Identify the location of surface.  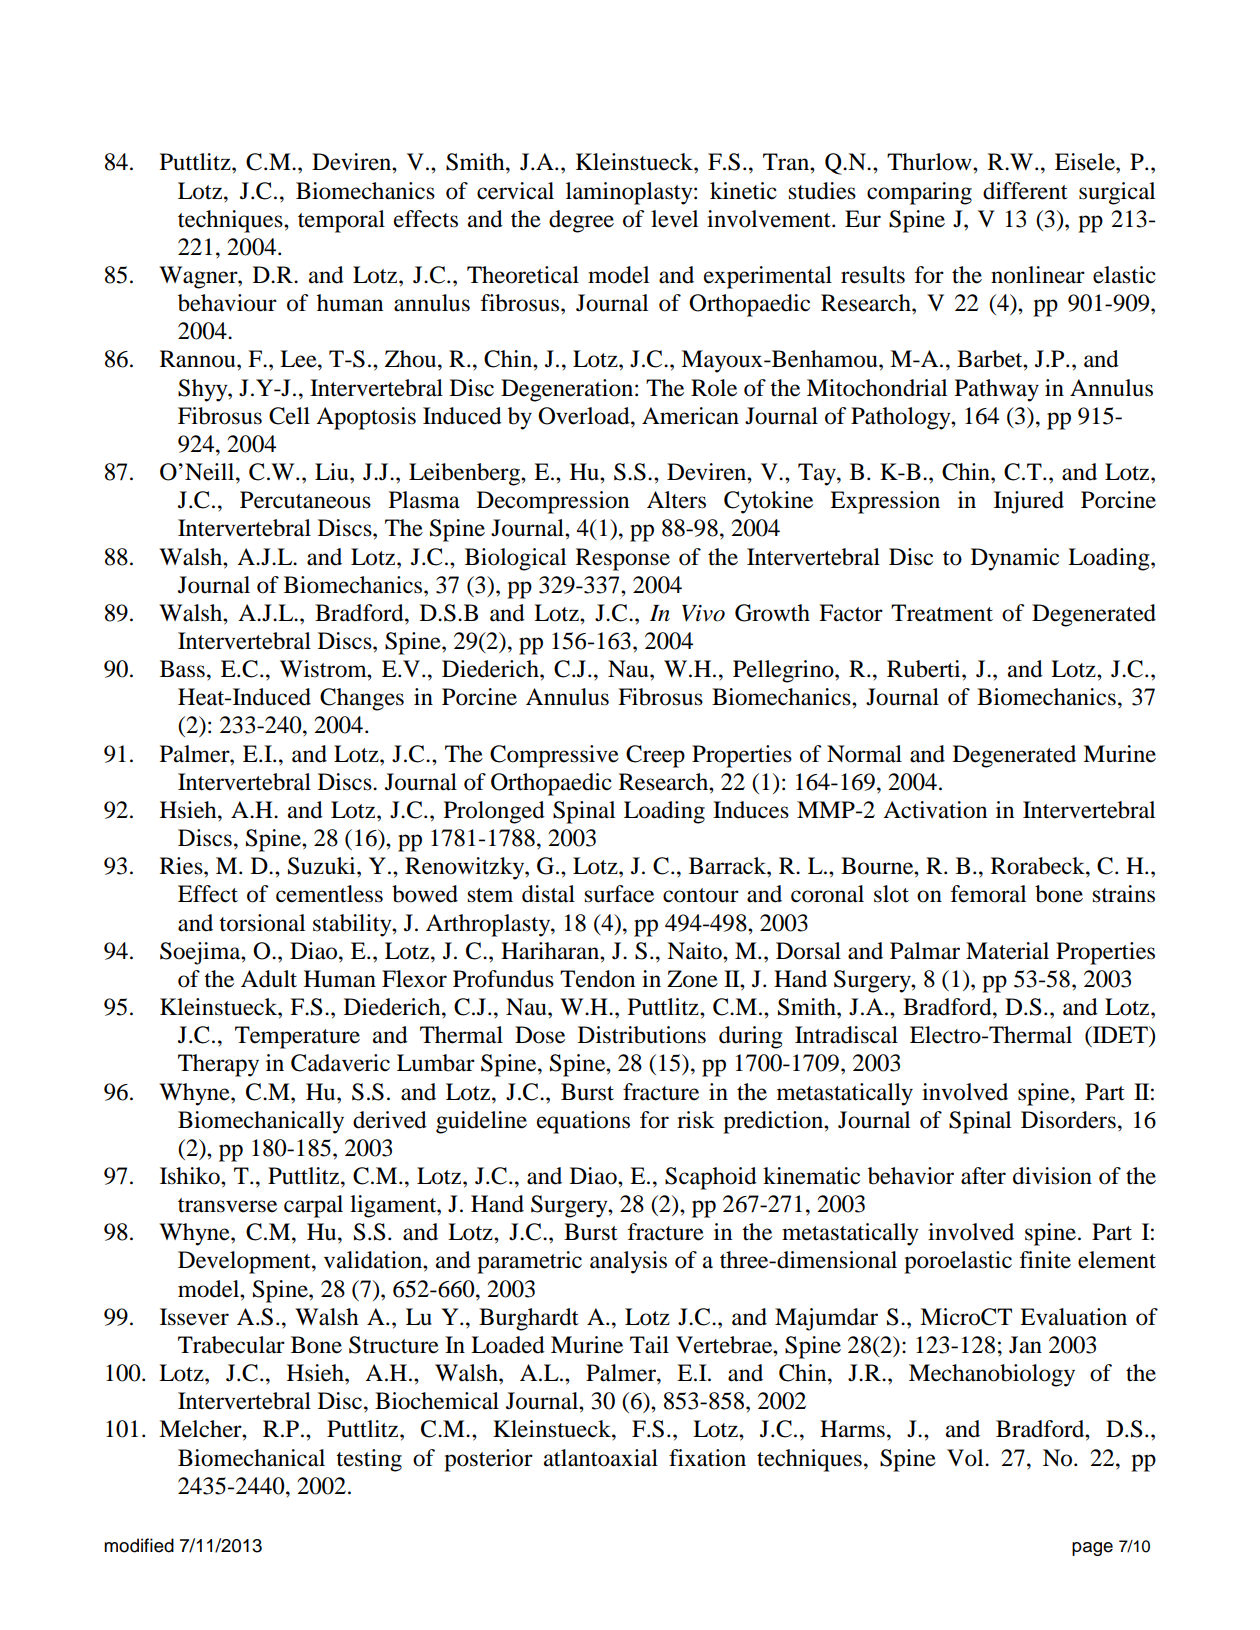
(619, 894).
